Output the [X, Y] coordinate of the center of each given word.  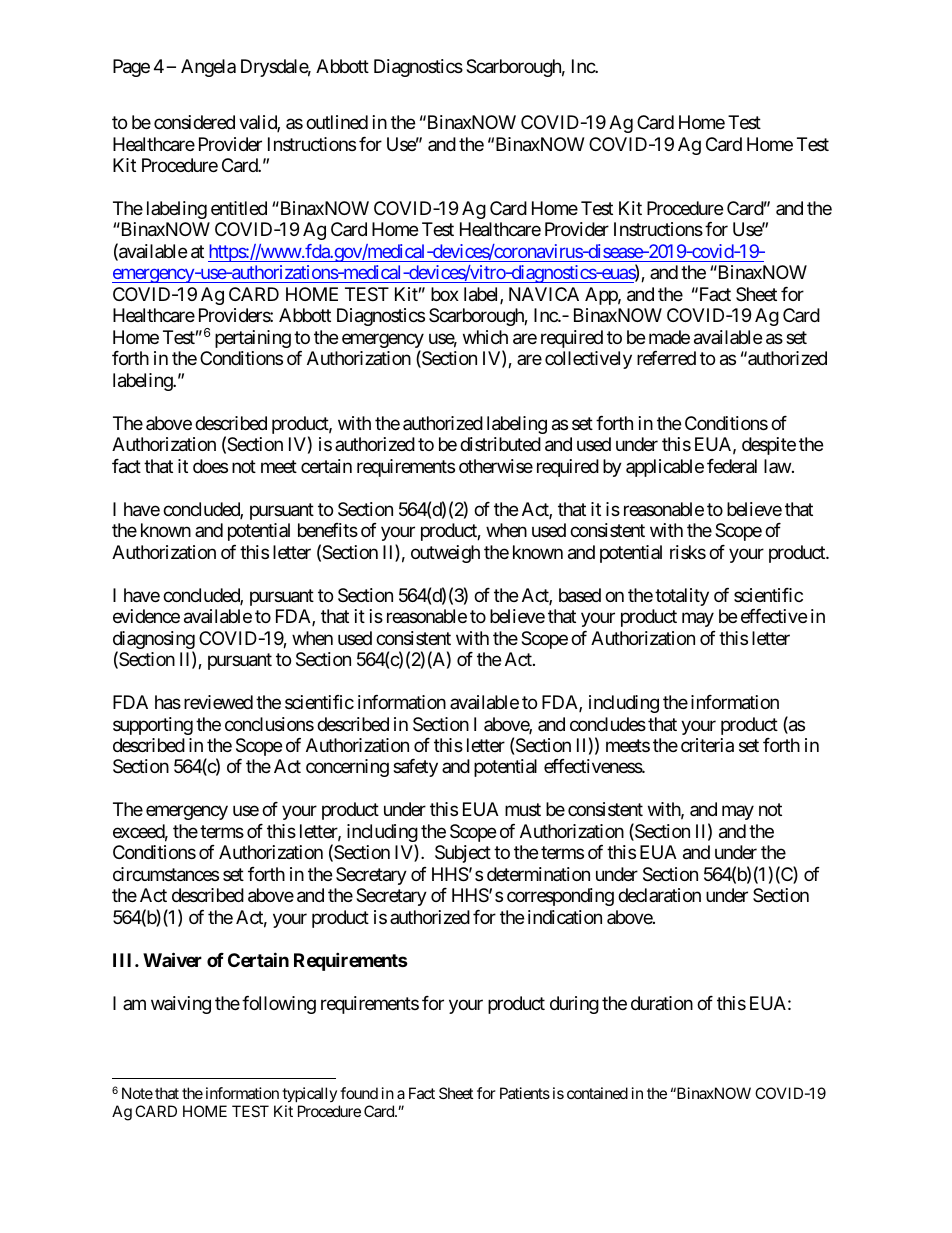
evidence [146, 616]
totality [682, 597]
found [359, 1093]
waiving [181, 1005]
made [669, 337]
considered [194, 122]
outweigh [445, 554]
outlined [337, 122]
